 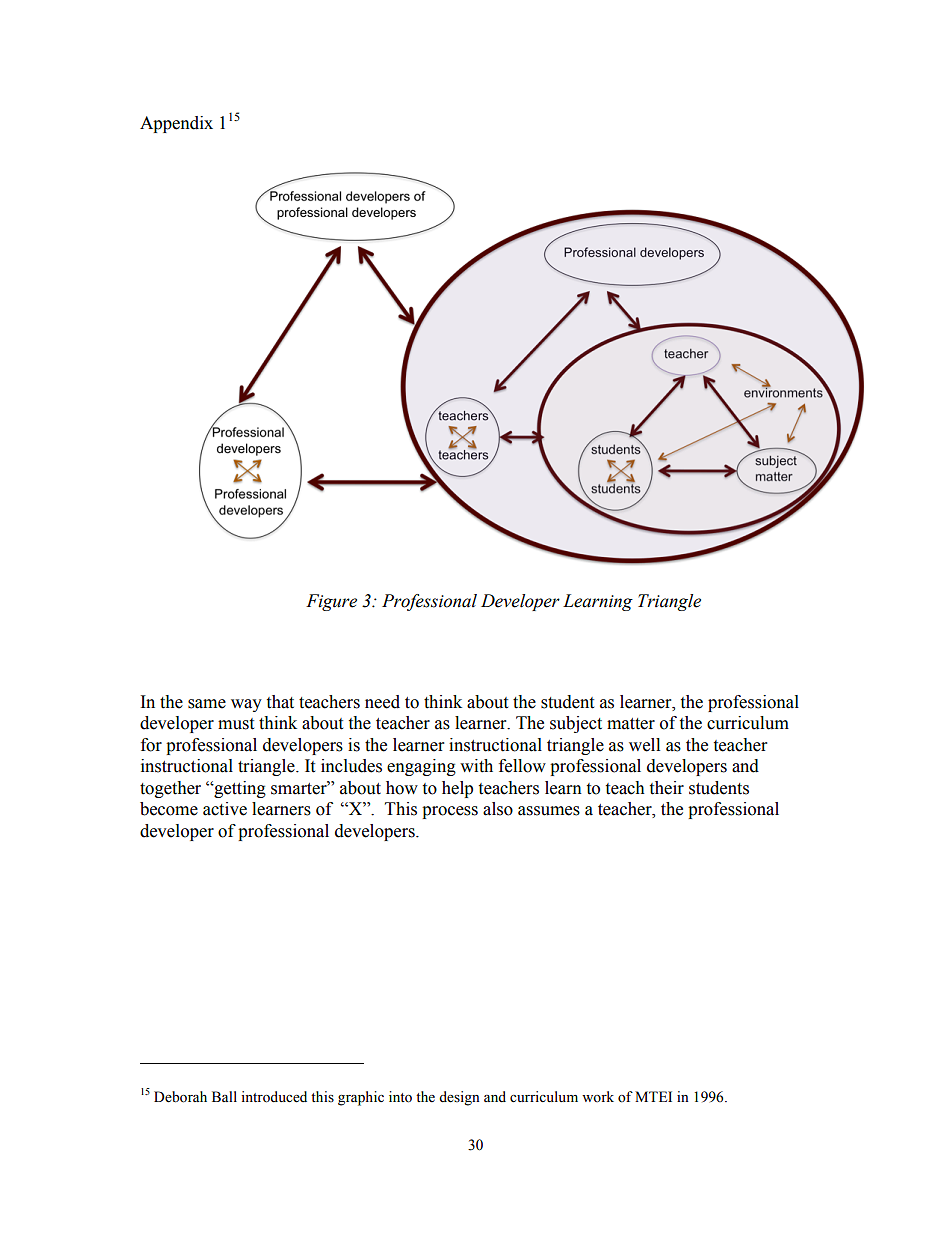 What do you see at coordinates (644, 745) in the screenshot?
I see `well` at bounding box center [644, 745].
